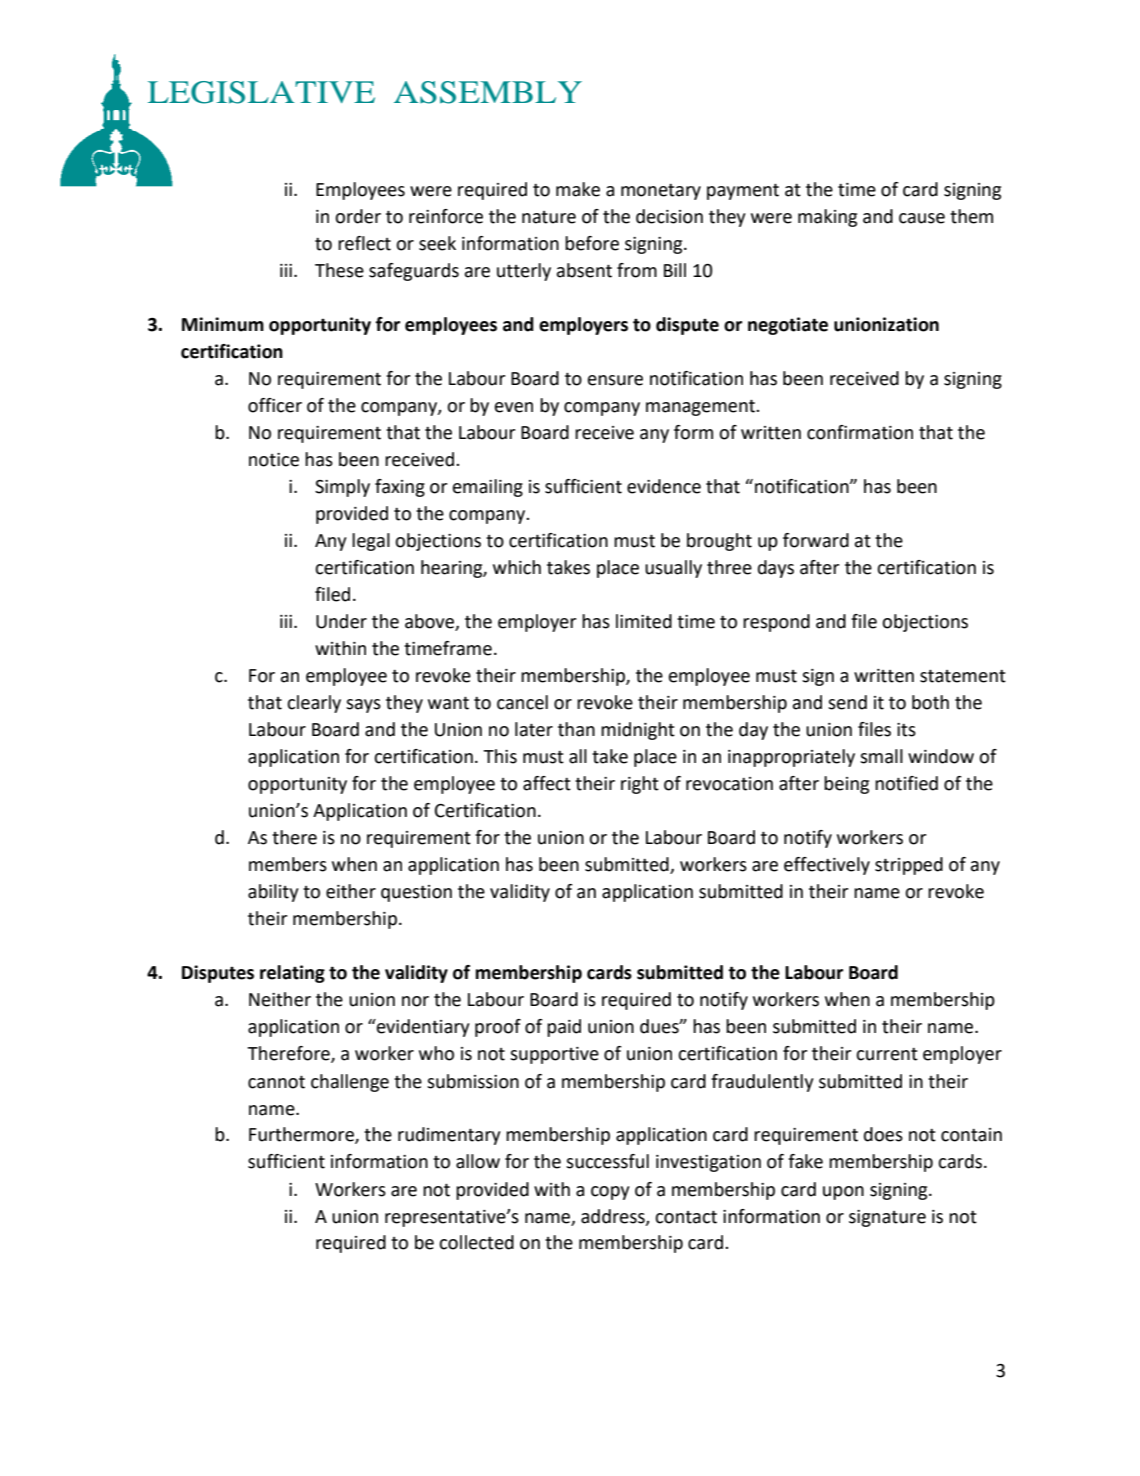  What do you see at coordinates (644, 621) in the image?
I see `limited` at bounding box center [644, 621].
